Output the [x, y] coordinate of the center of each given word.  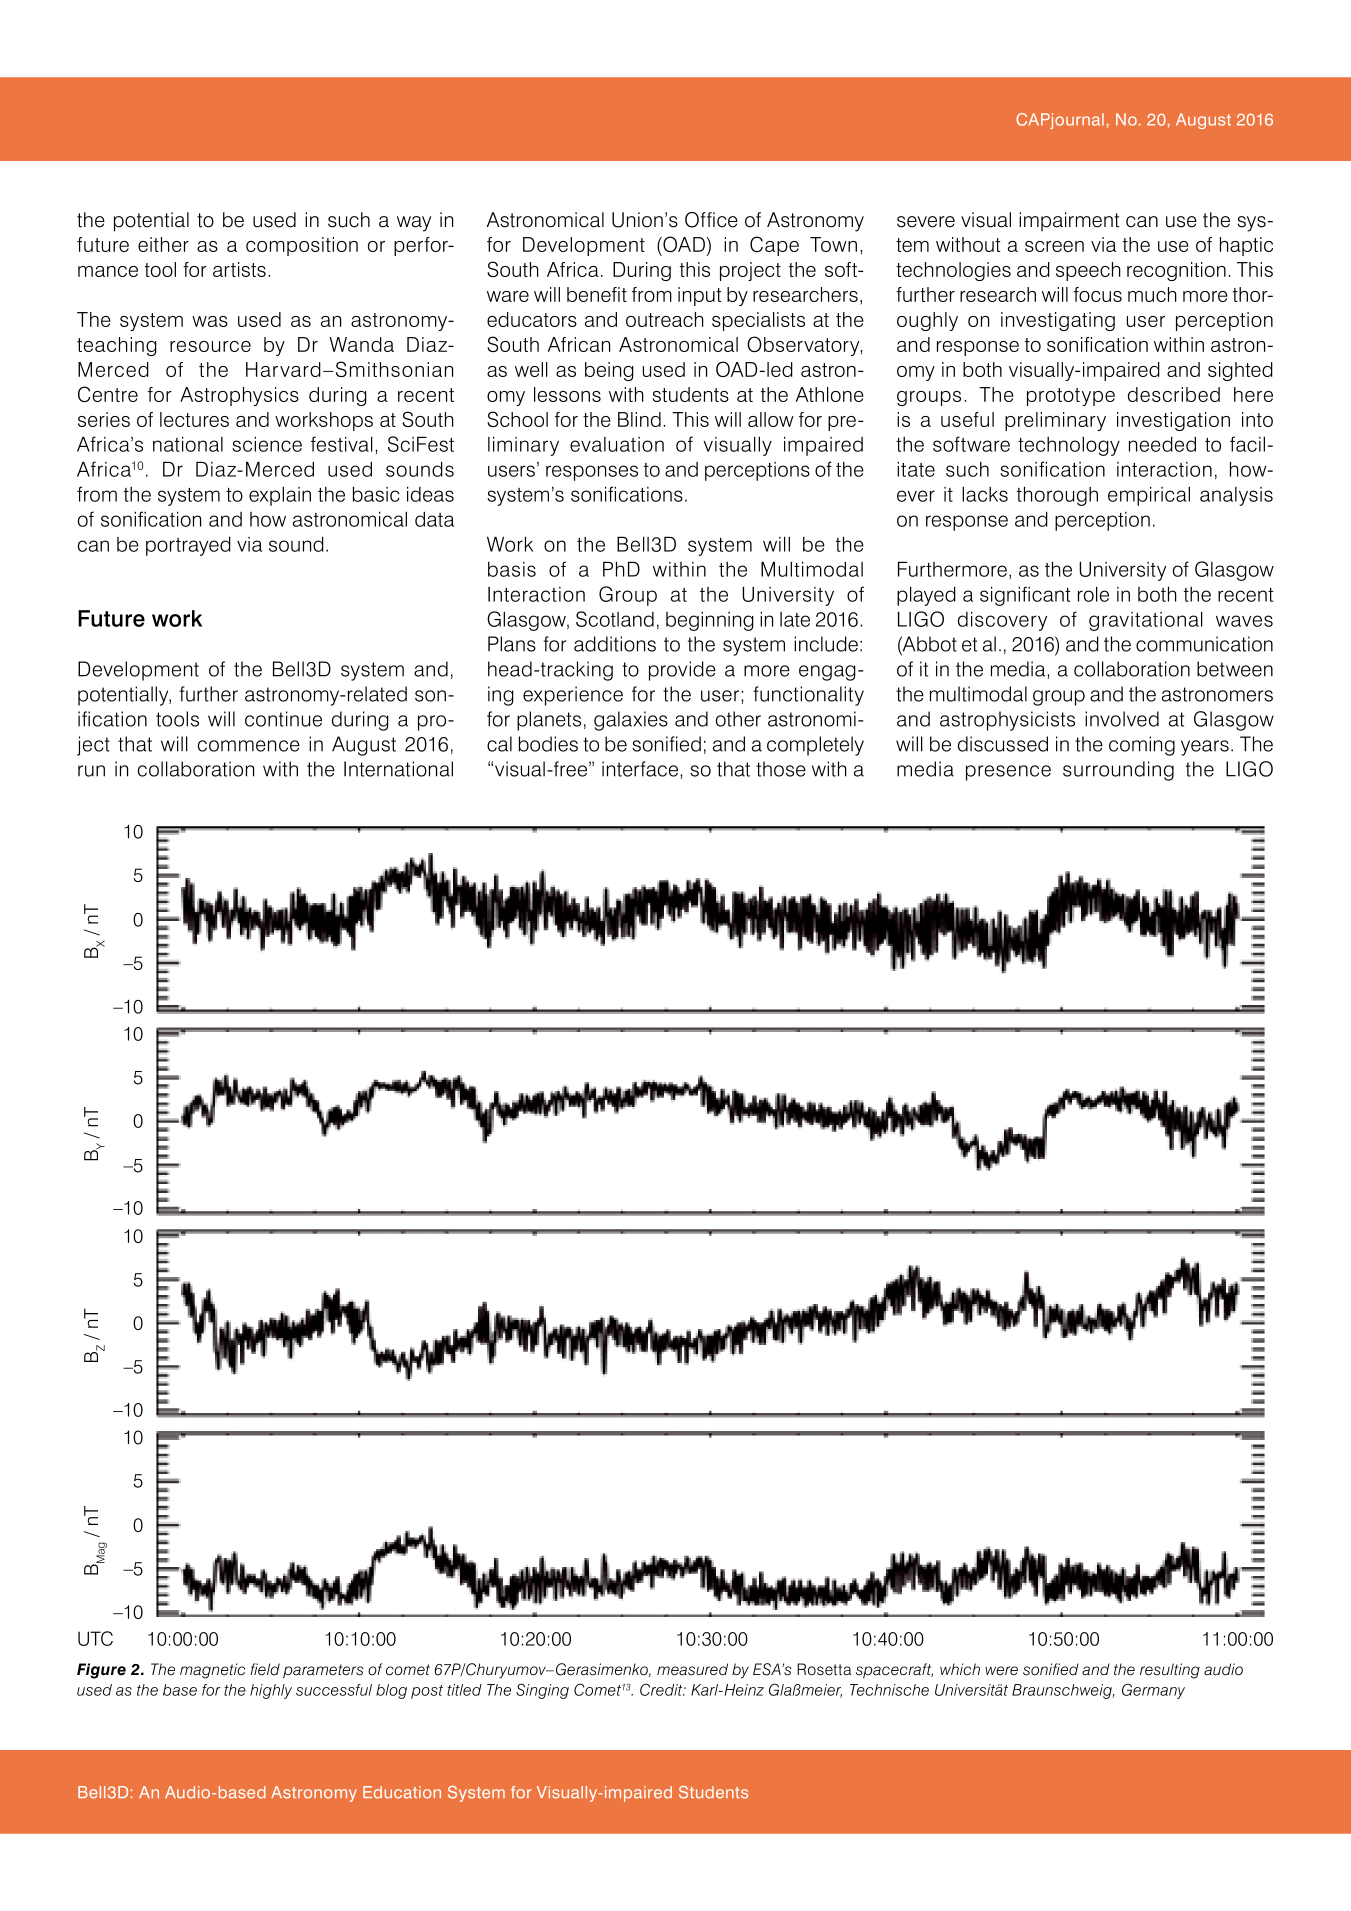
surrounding [1118, 771]
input [699, 296]
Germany [1153, 1691]
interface [641, 769]
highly [271, 1691]
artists [239, 269]
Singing [542, 1691]
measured [692, 1669]
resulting [1170, 1671]
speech [1088, 271]
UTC [95, 1638]
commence [249, 746]
